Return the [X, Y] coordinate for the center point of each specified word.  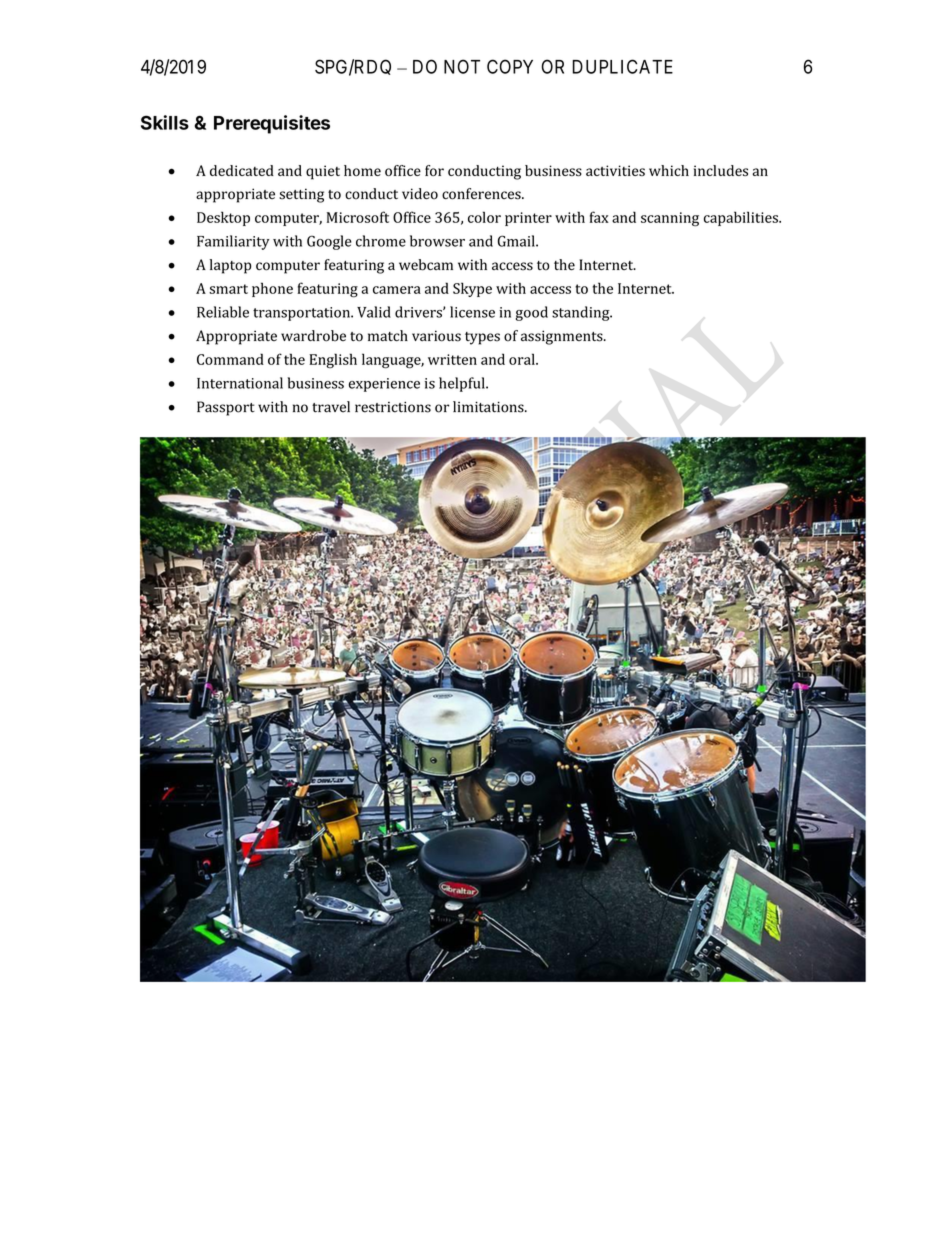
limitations [489, 407]
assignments [563, 337]
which [669, 170]
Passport [226, 408]
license [472, 312]
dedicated [242, 170]
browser [437, 241]
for [434, 170]
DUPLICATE [622, 66]
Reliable [223, 312]
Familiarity [233, 242]
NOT [462, 66]
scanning [670, 219]
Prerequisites [272, 124]
